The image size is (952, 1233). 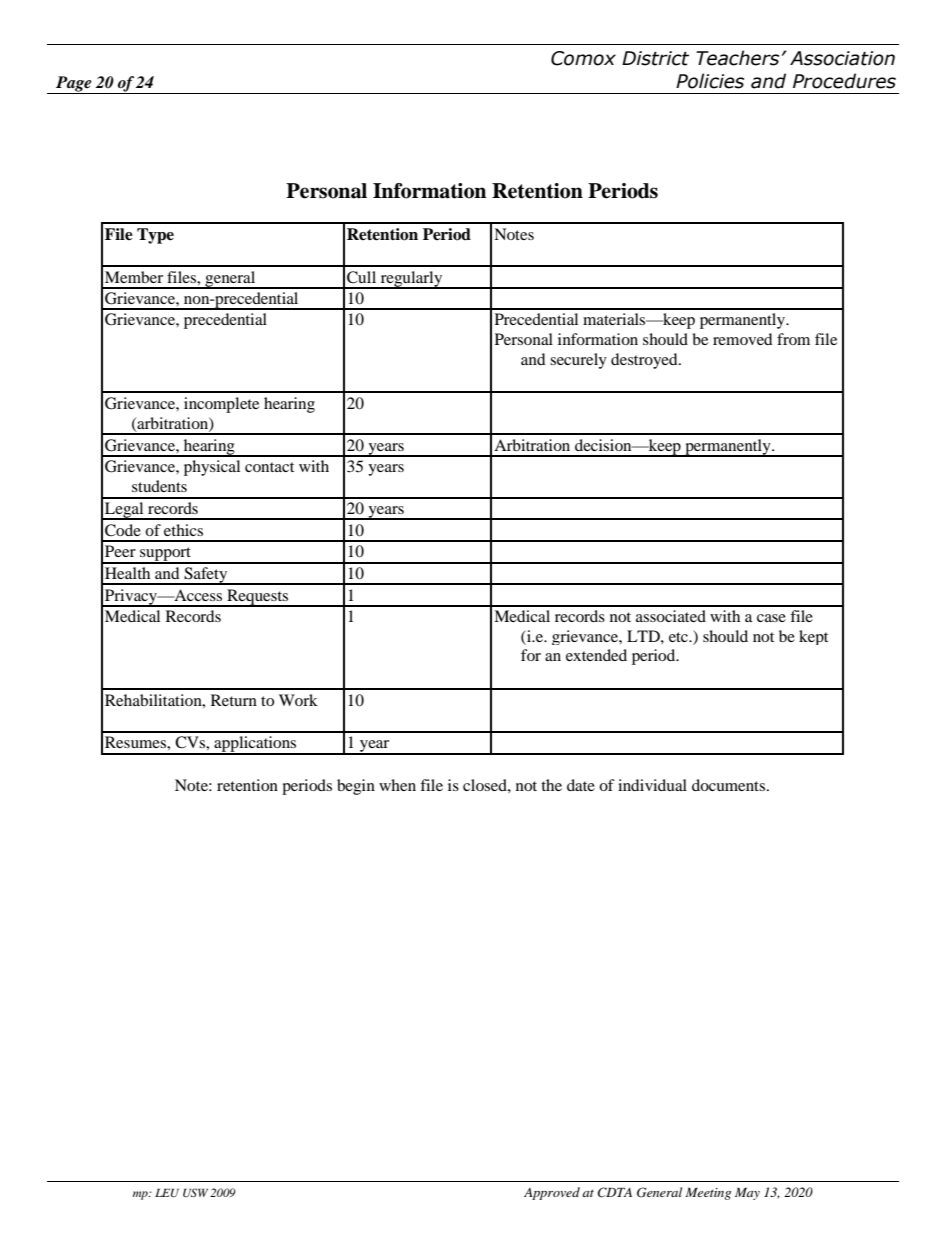 I want to click on District, so click(x=655, y=58).
